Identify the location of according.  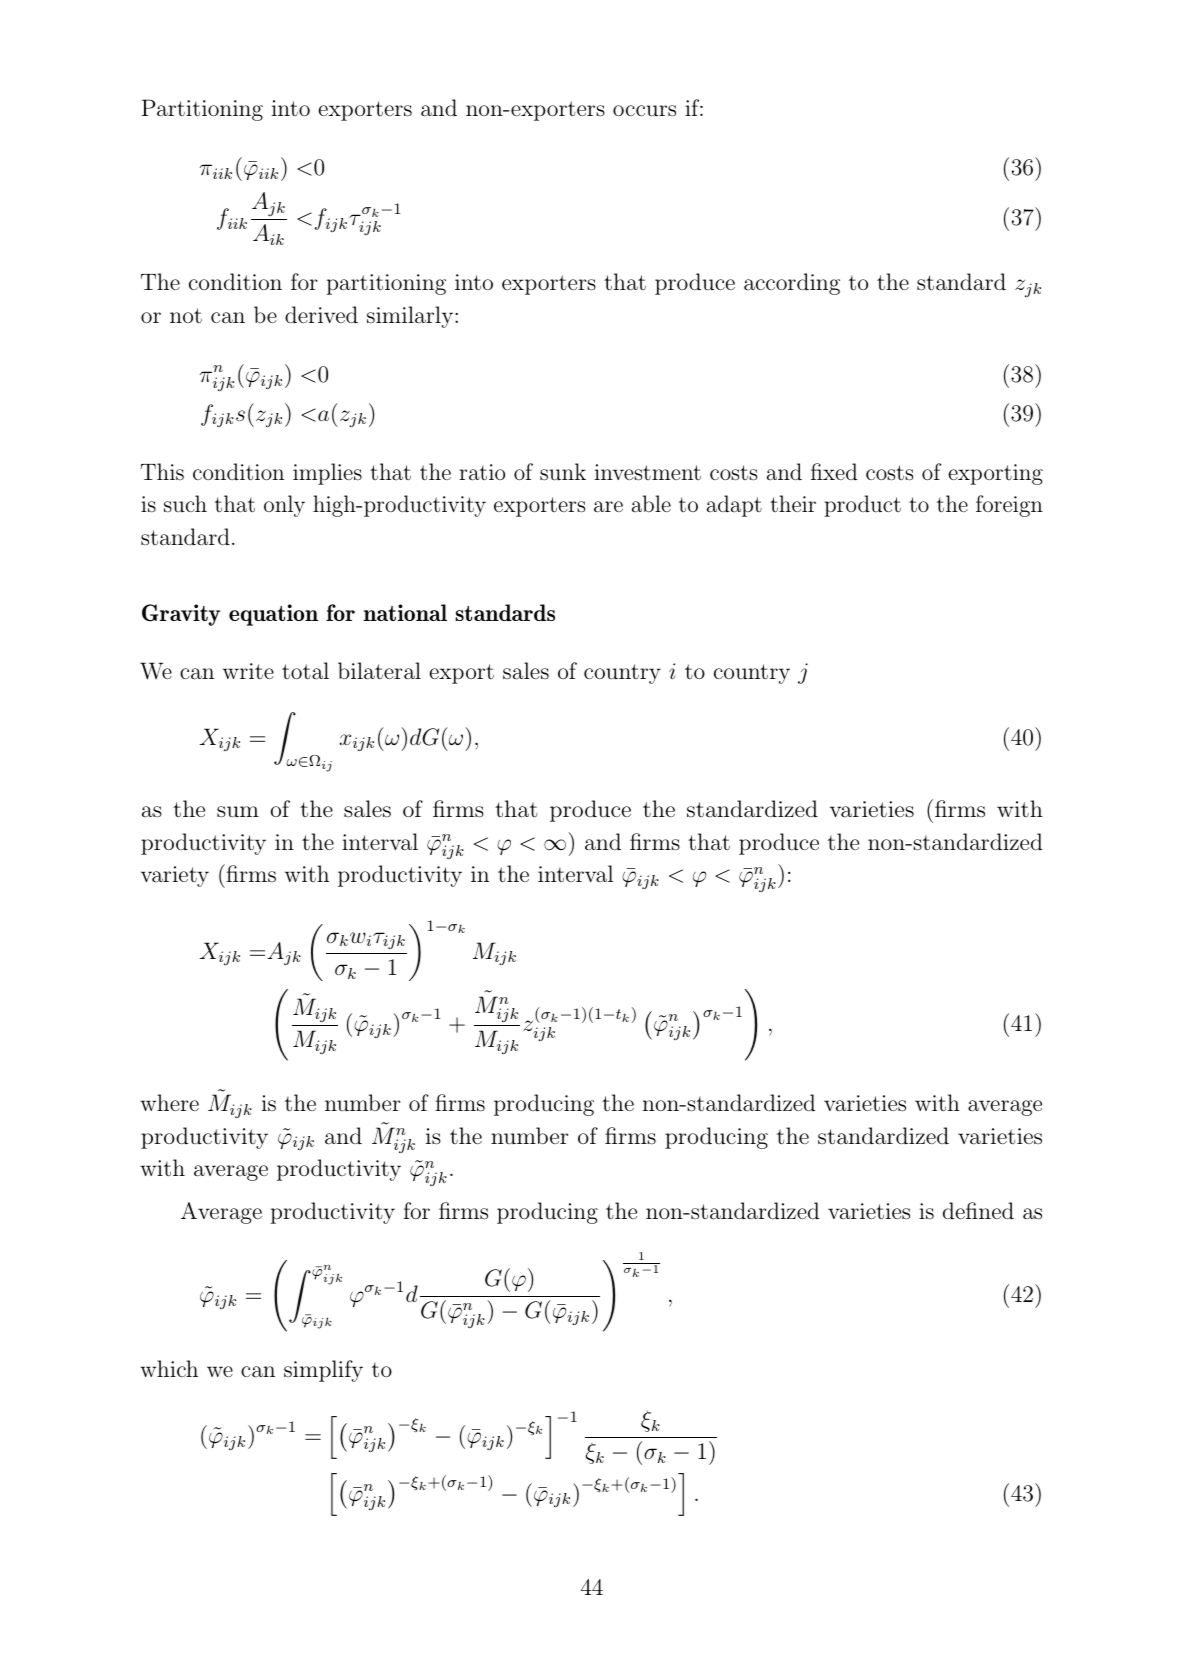
(792, 284).
